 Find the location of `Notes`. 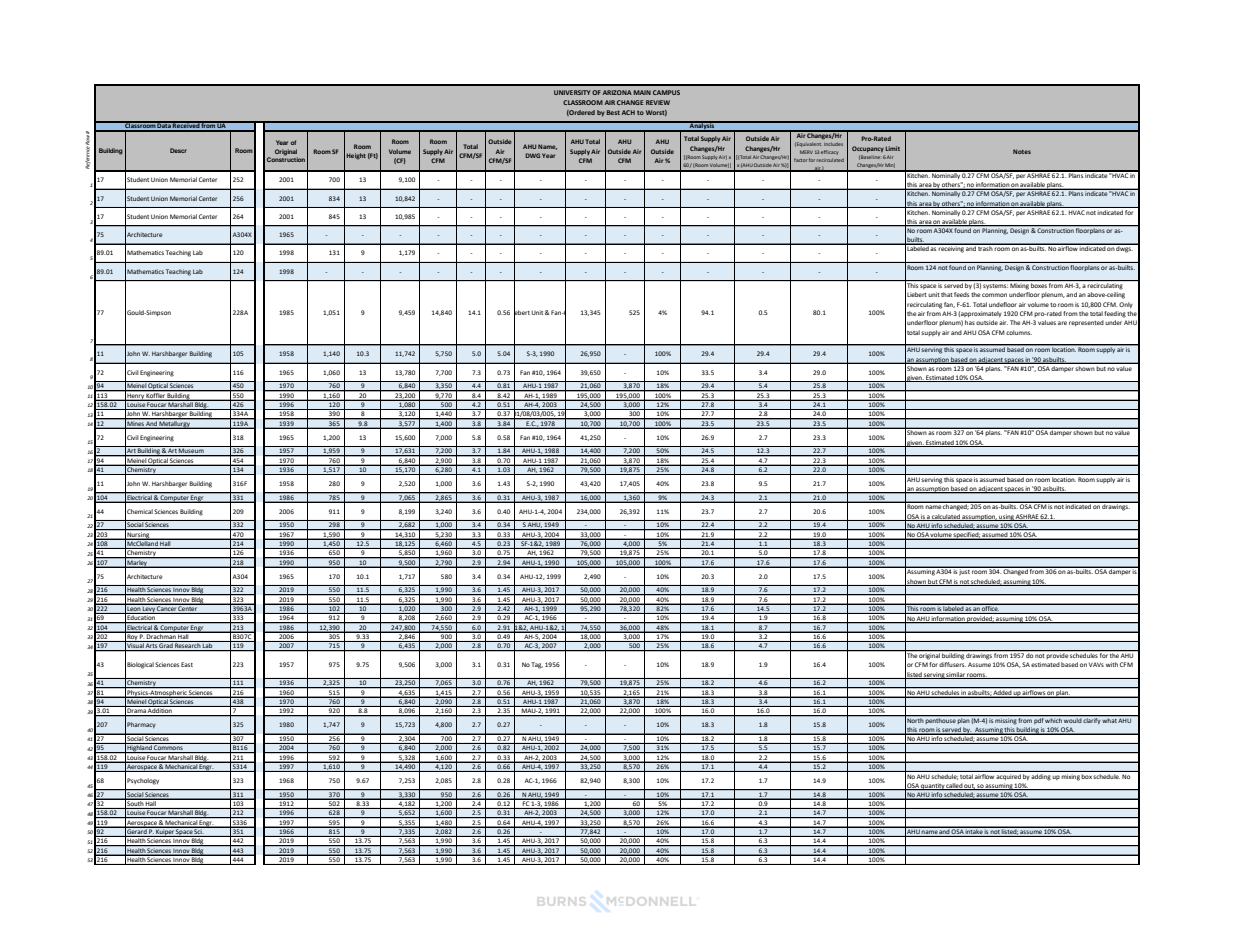

Notes is located at coordinates (1022, 151).
